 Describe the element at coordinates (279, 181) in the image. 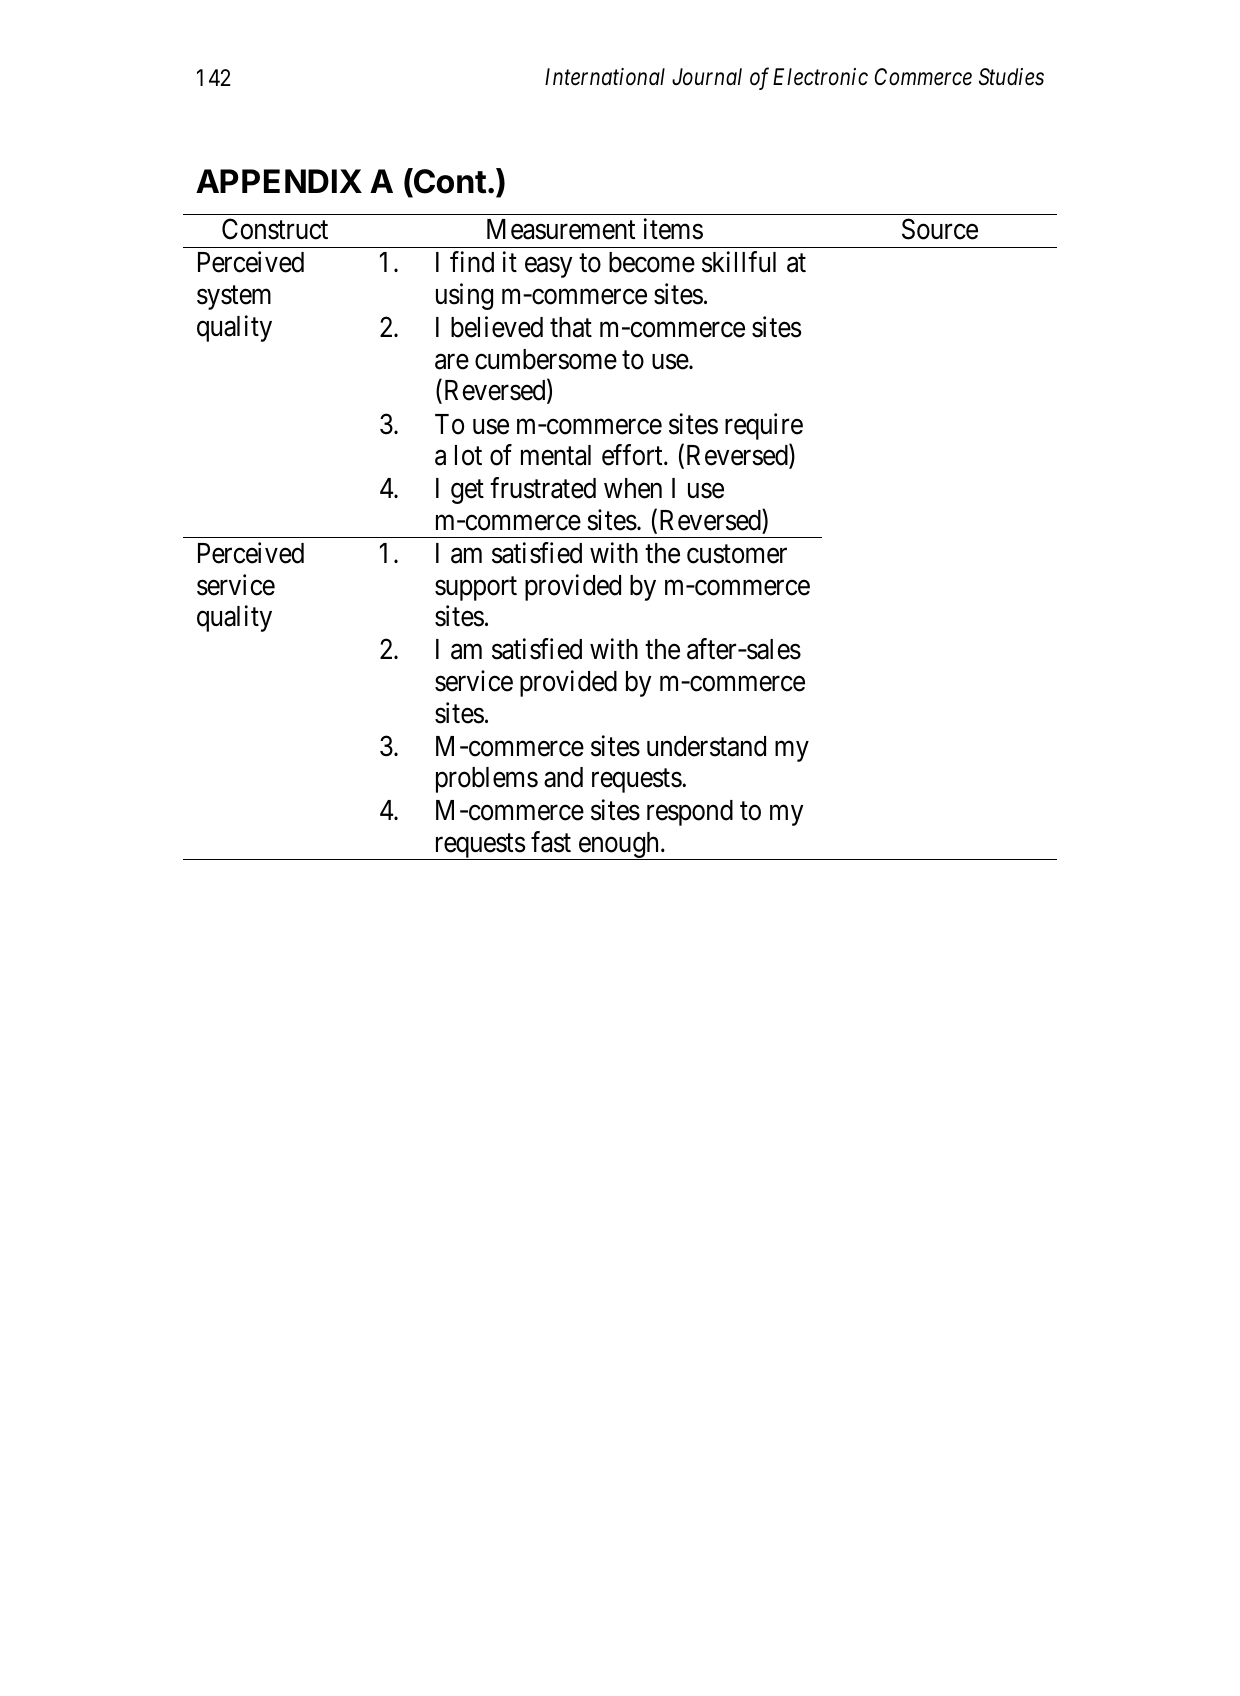

I see `APPENDIX` at that location.
